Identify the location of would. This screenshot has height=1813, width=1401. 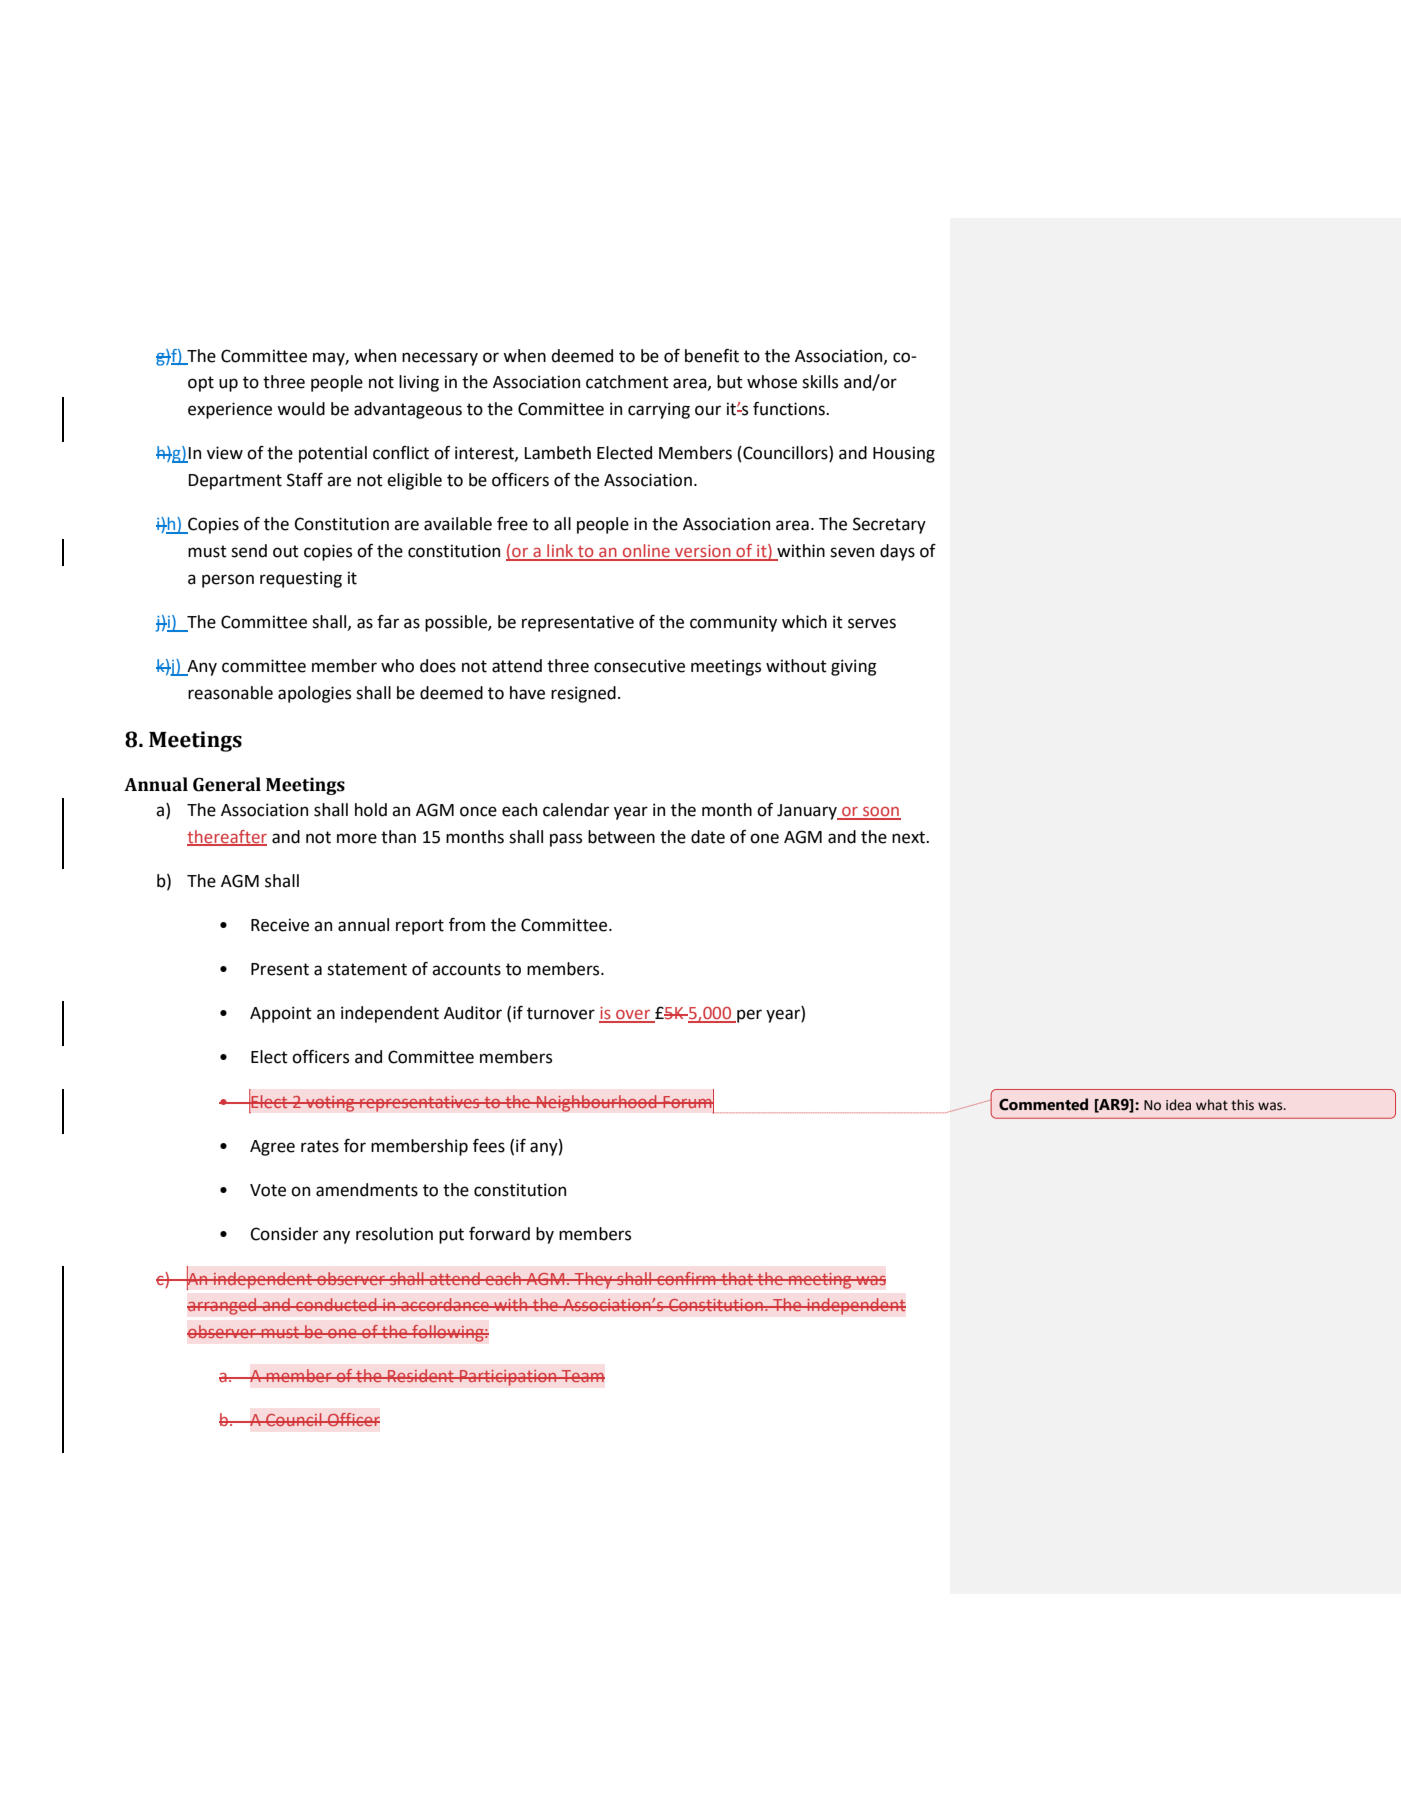
(301, 409).
